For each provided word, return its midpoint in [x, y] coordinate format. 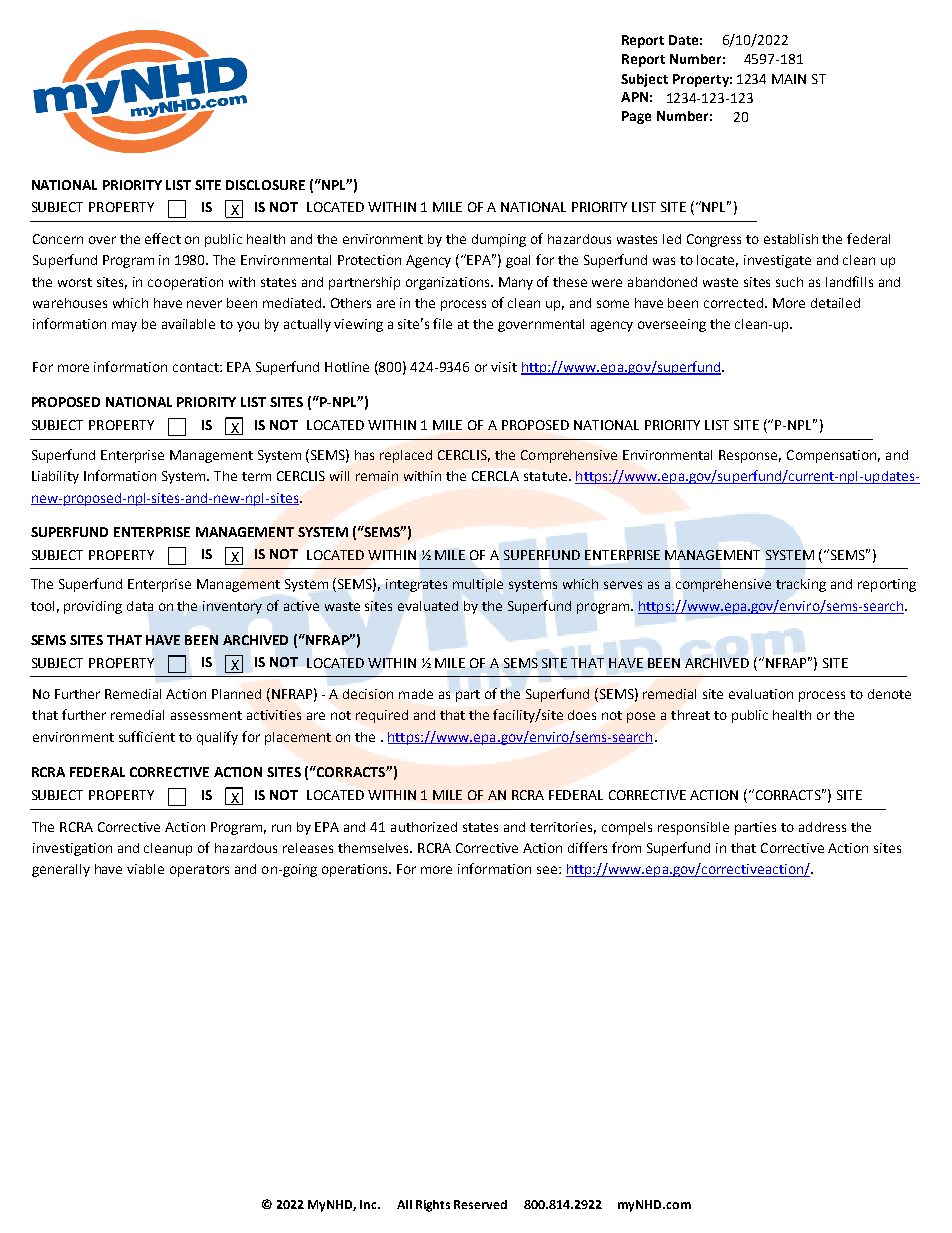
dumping [499, 240]
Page [636, 117]
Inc [369, 1204]
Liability [55, 477]
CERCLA [495, 476]
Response [750, 456]
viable [145, 869]
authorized [424, 827]
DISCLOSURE [265, 185]
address [822, 827]
